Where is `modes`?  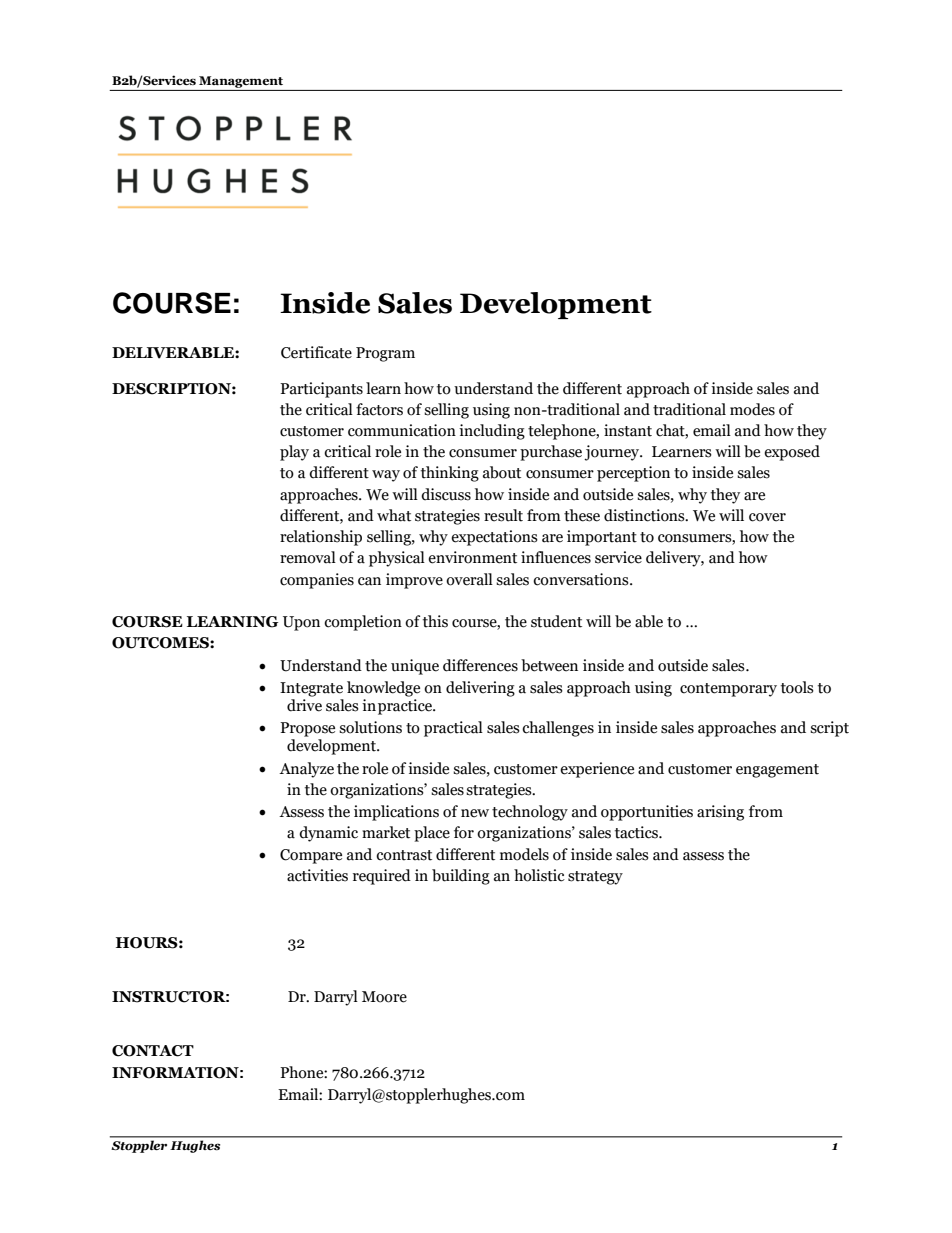 modes is located at coordinates (752, 409).
